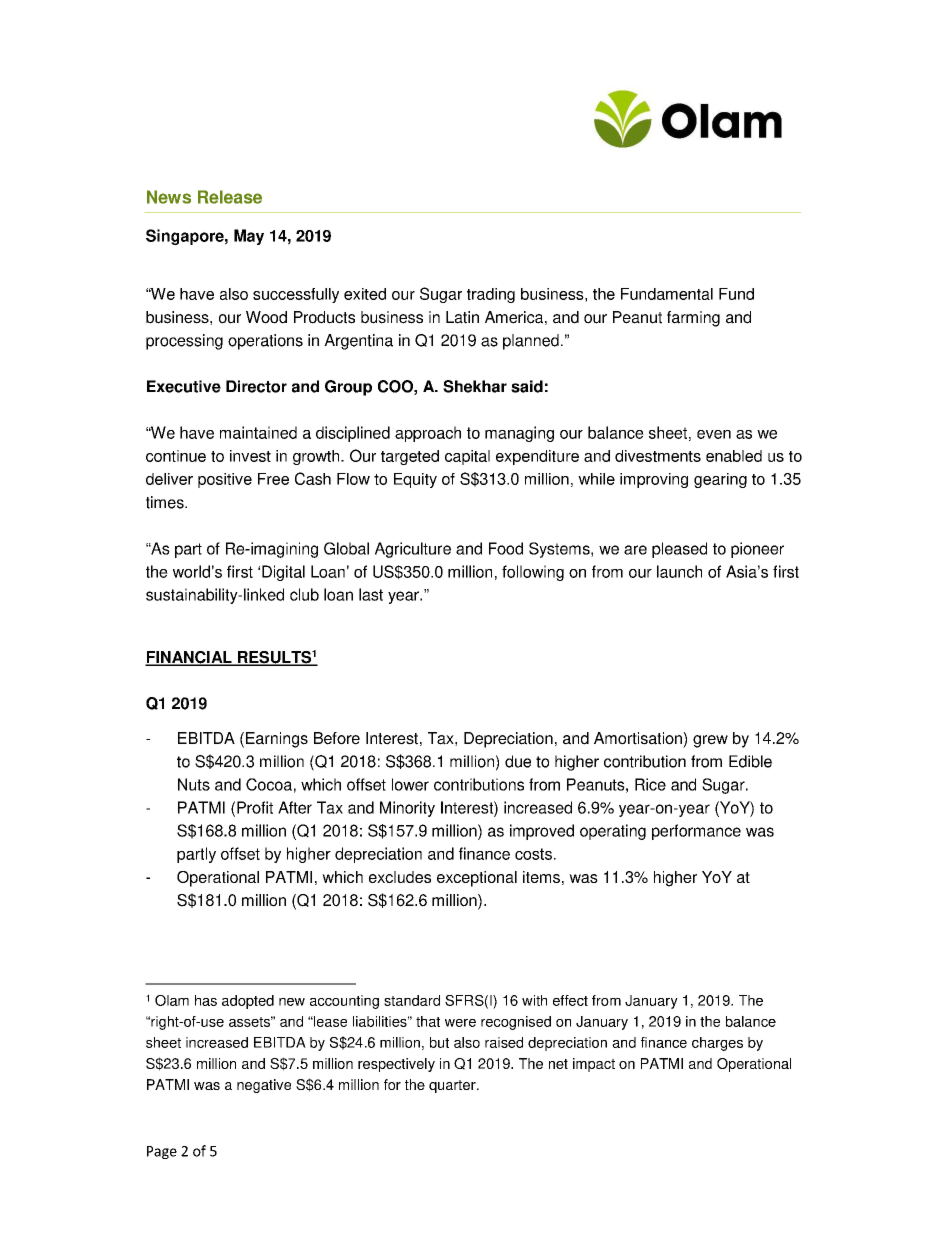 Image resolution: width=952 pixels, height=1233 pixels. I want to click on trading, so click(491, 295).
